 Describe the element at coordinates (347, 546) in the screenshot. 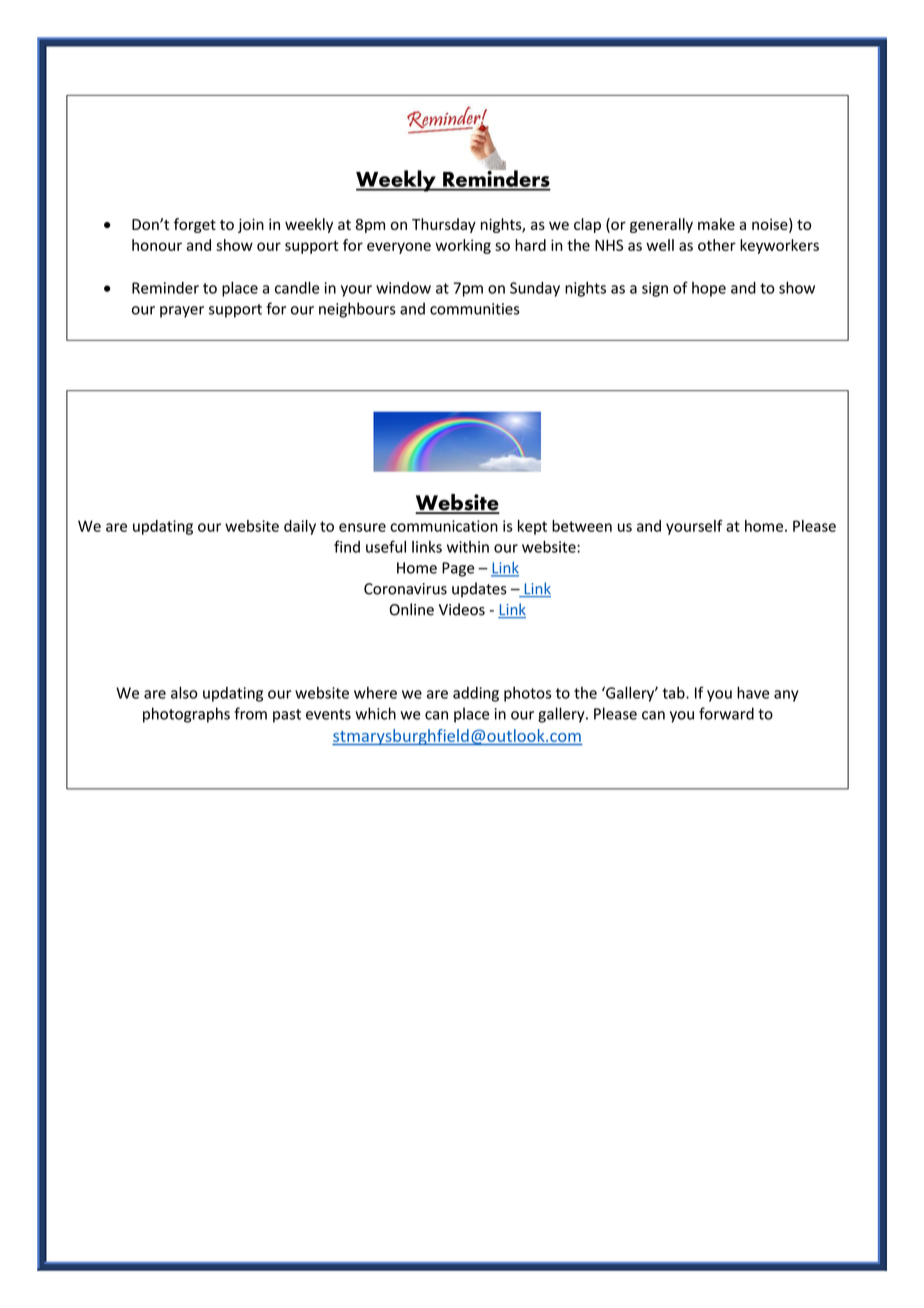

I see `find` at that location.
